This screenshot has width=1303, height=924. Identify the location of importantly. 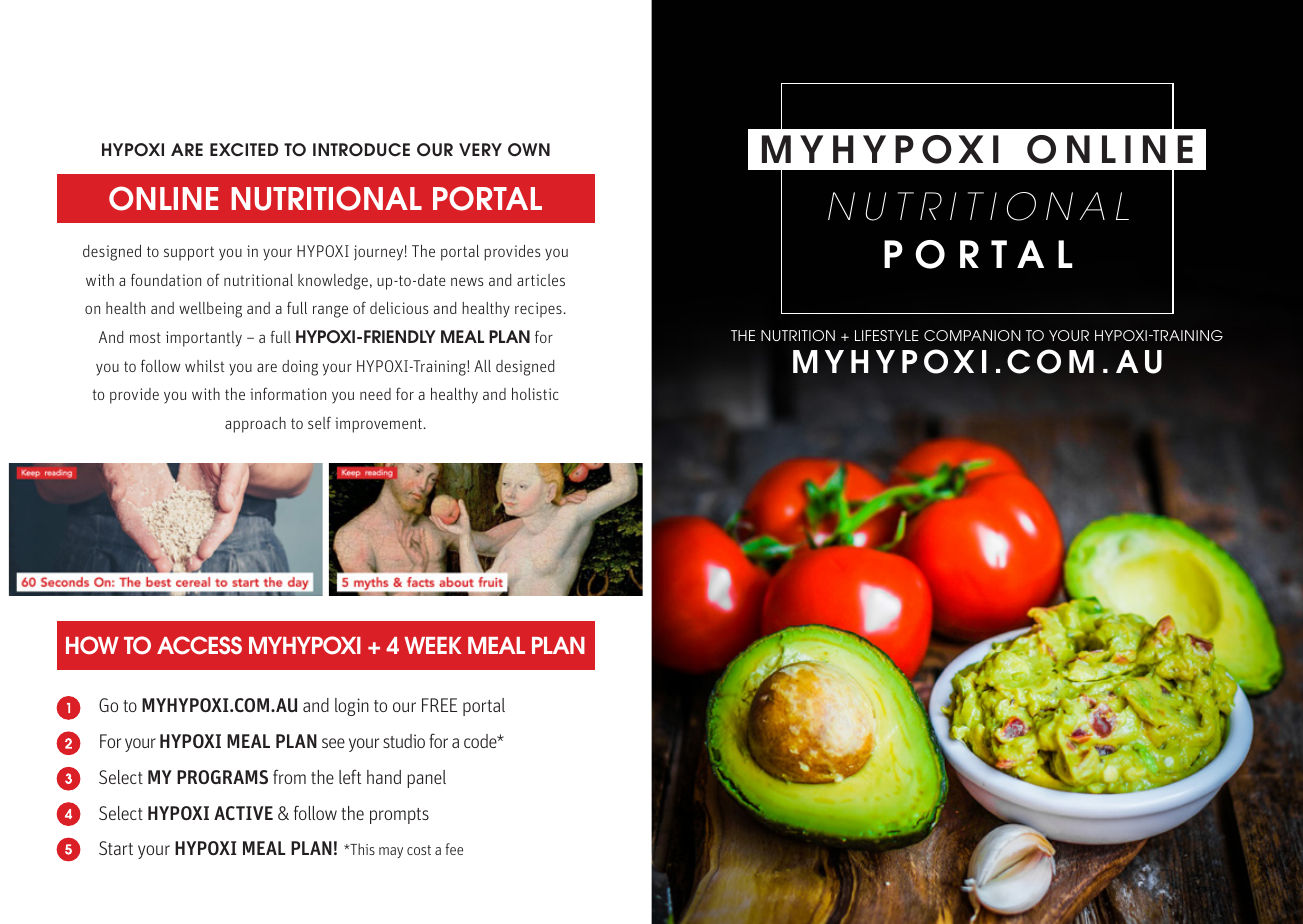
(204, 339).
